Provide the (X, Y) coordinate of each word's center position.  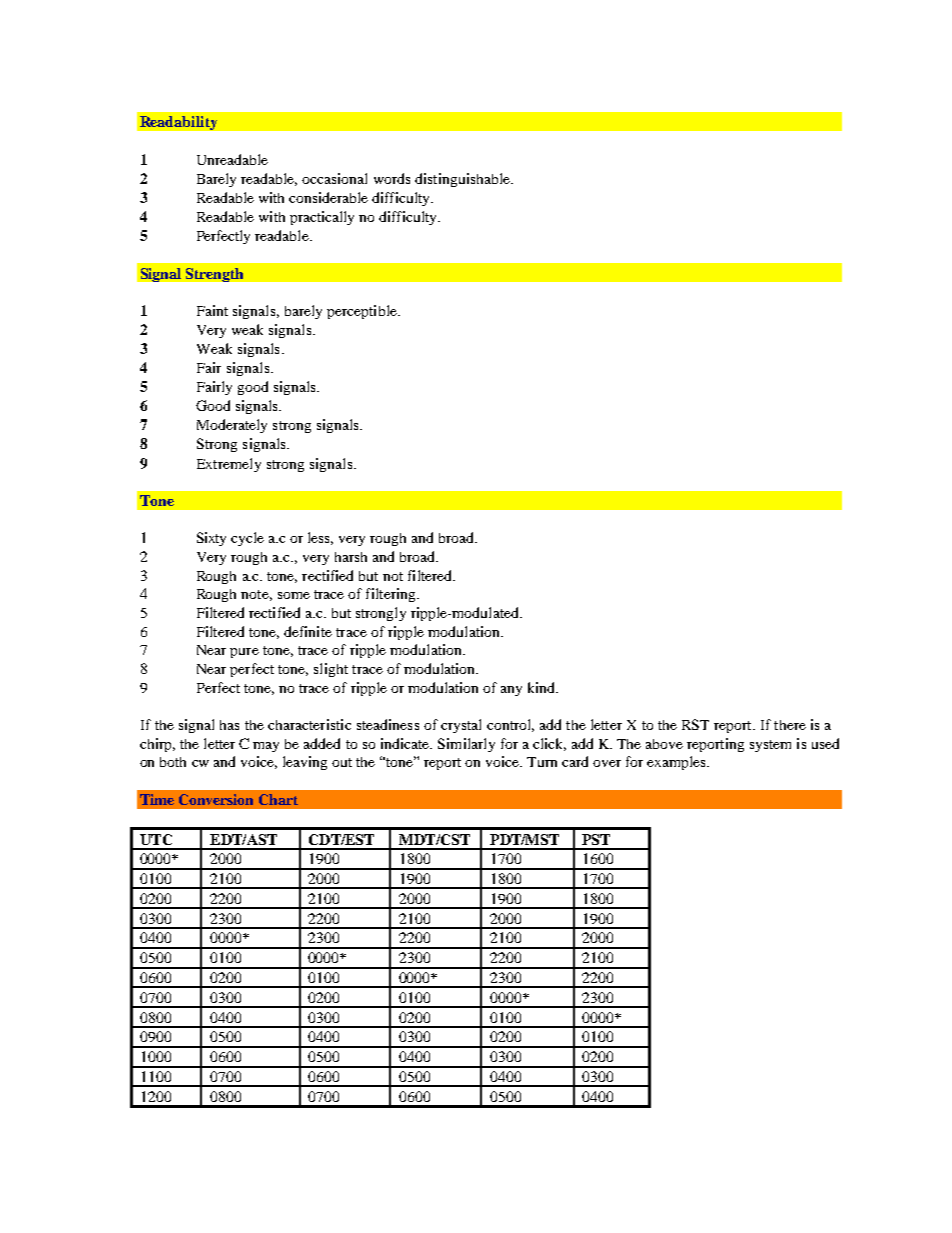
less (320, 538)
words (392, 178)
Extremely (229, 465)
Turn (542, 762)
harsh (351, 557)
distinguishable (463, 180)
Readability (178, 123)
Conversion (216, 799)
